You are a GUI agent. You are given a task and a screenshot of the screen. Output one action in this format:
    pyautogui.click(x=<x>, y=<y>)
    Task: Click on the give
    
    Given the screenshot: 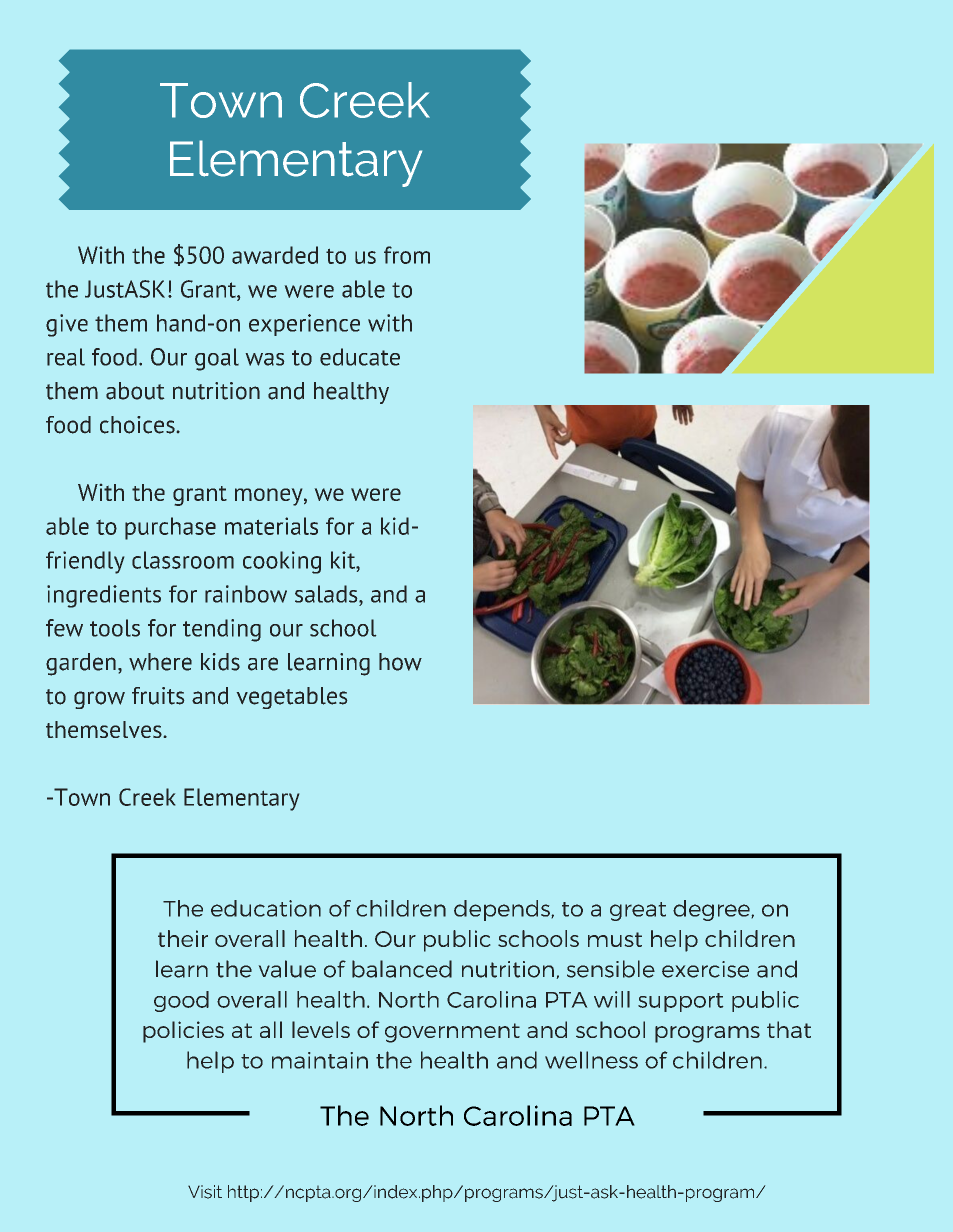 What is the action you would take?
    pyautogui.click(x=67, y=325)
